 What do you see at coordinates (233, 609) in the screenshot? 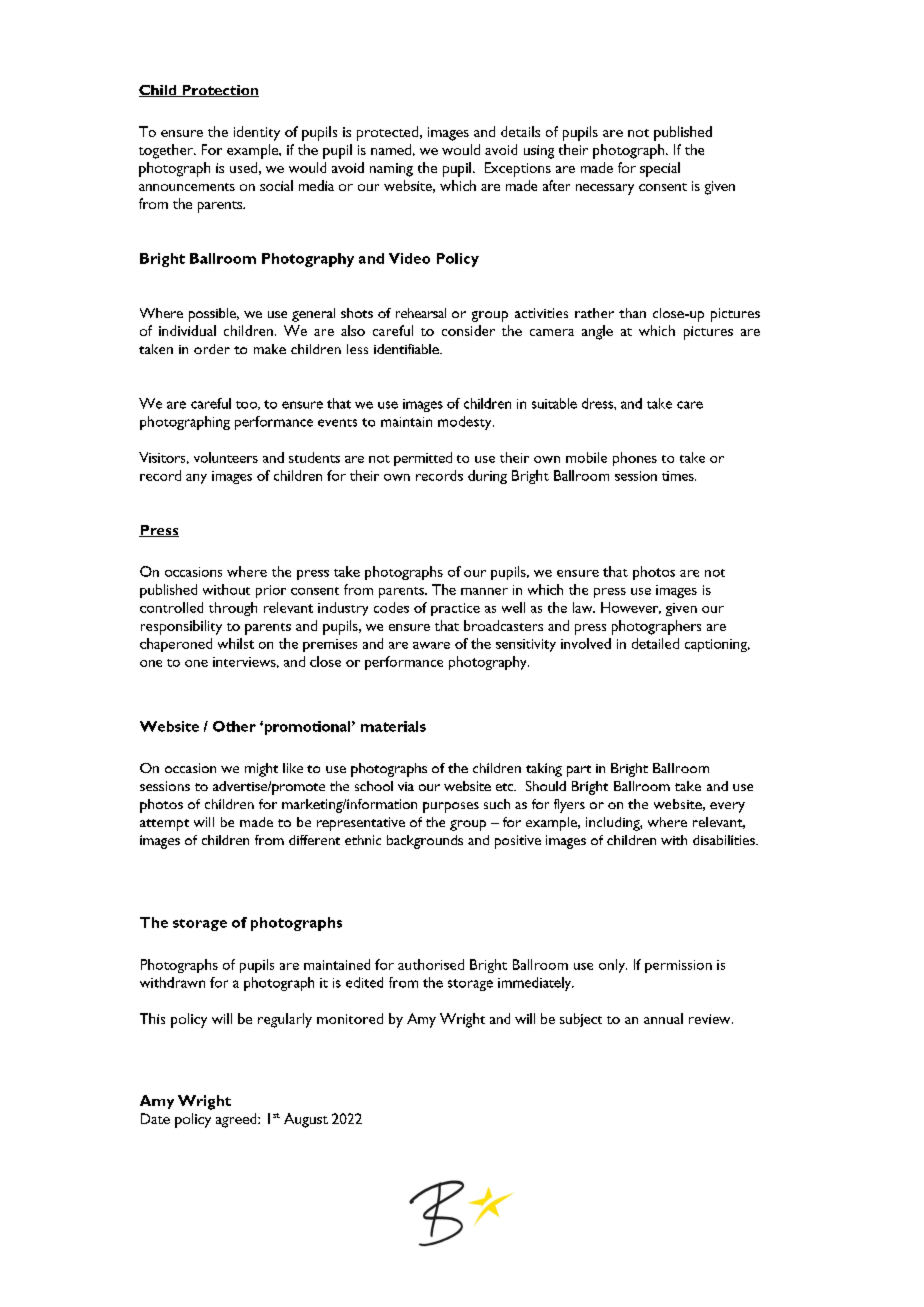
I see `through` at bounding box center [233, 609].
